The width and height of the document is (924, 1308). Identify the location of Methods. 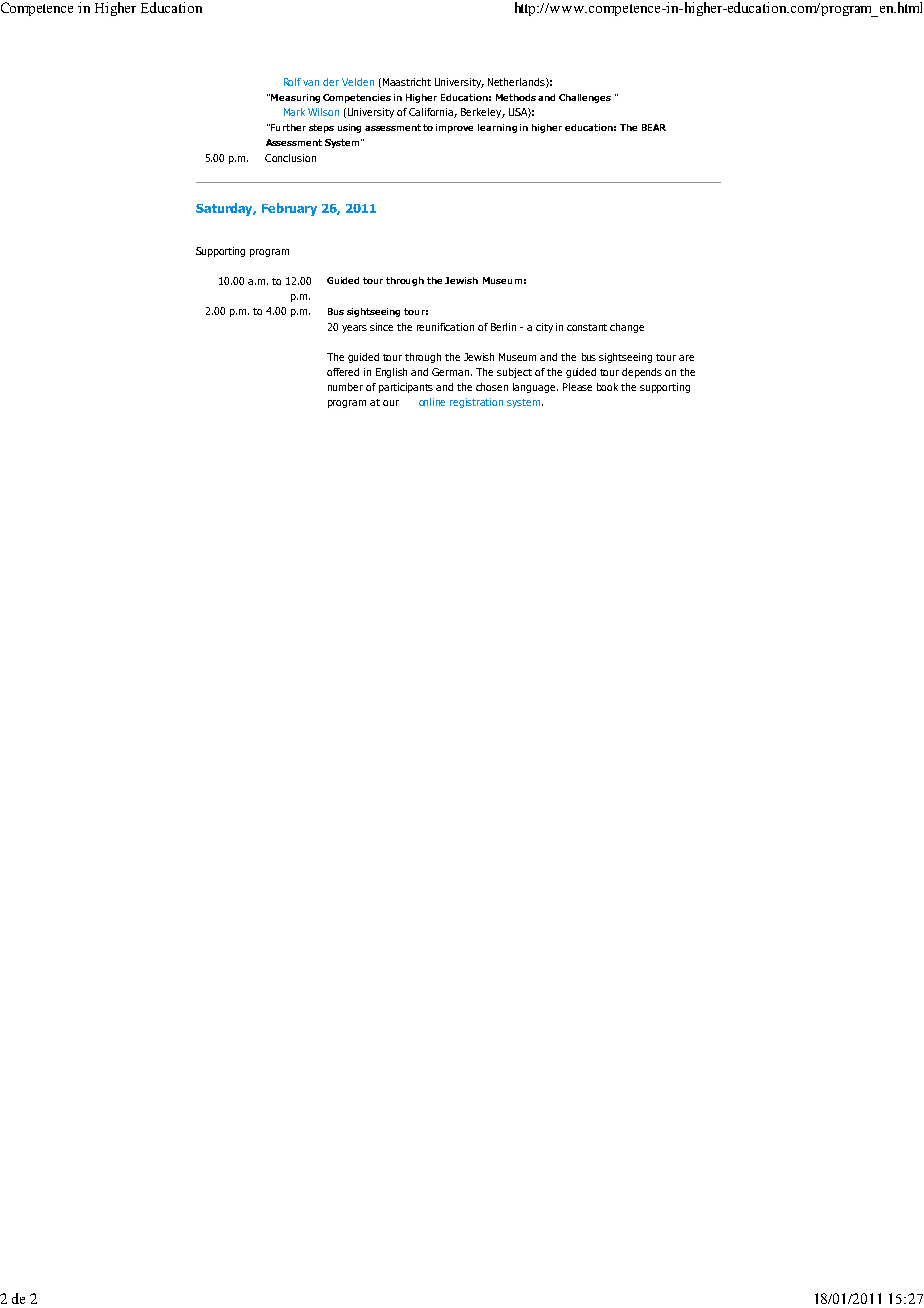
(516, 97).
